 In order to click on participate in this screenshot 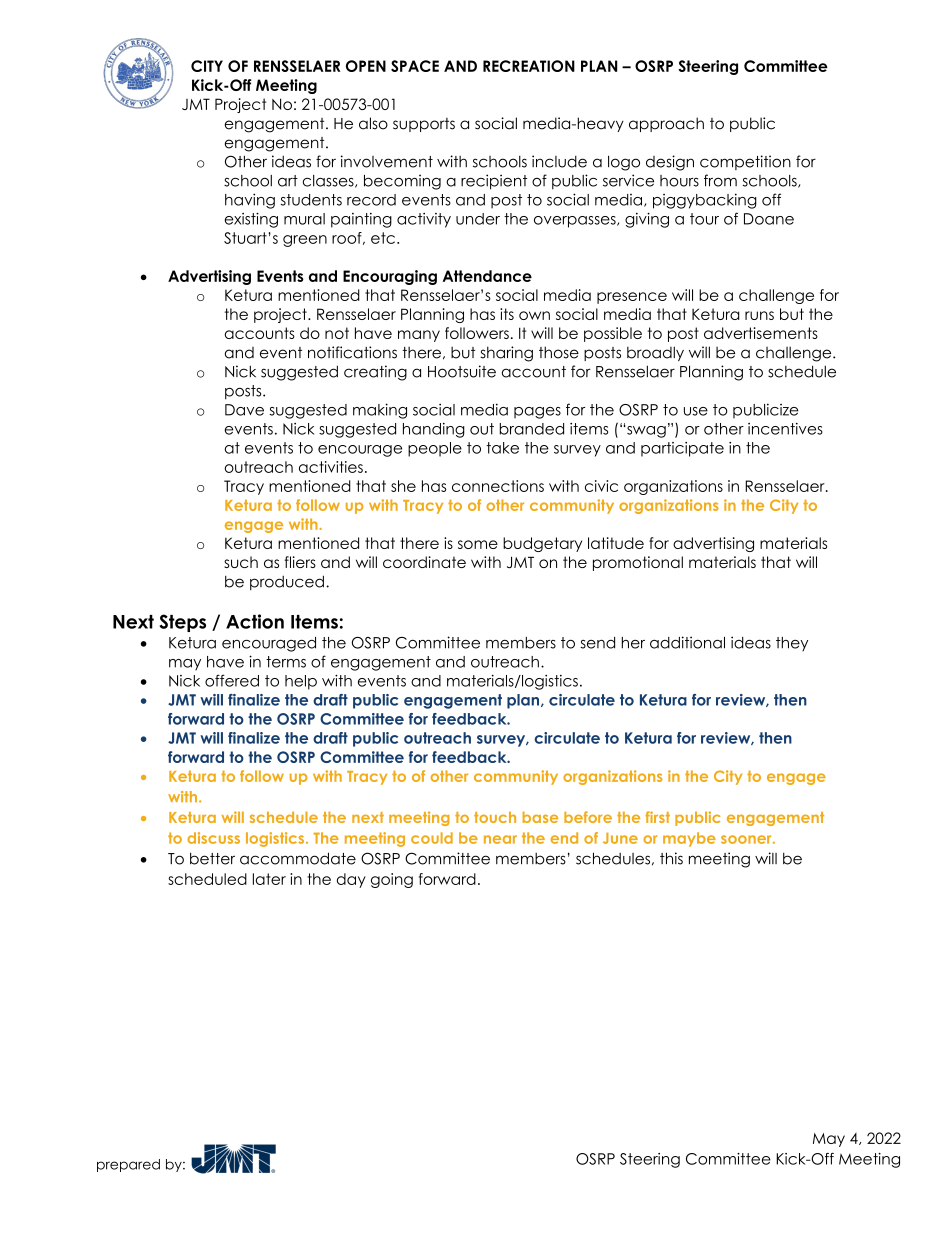, I will do `click(682, 449)`.
